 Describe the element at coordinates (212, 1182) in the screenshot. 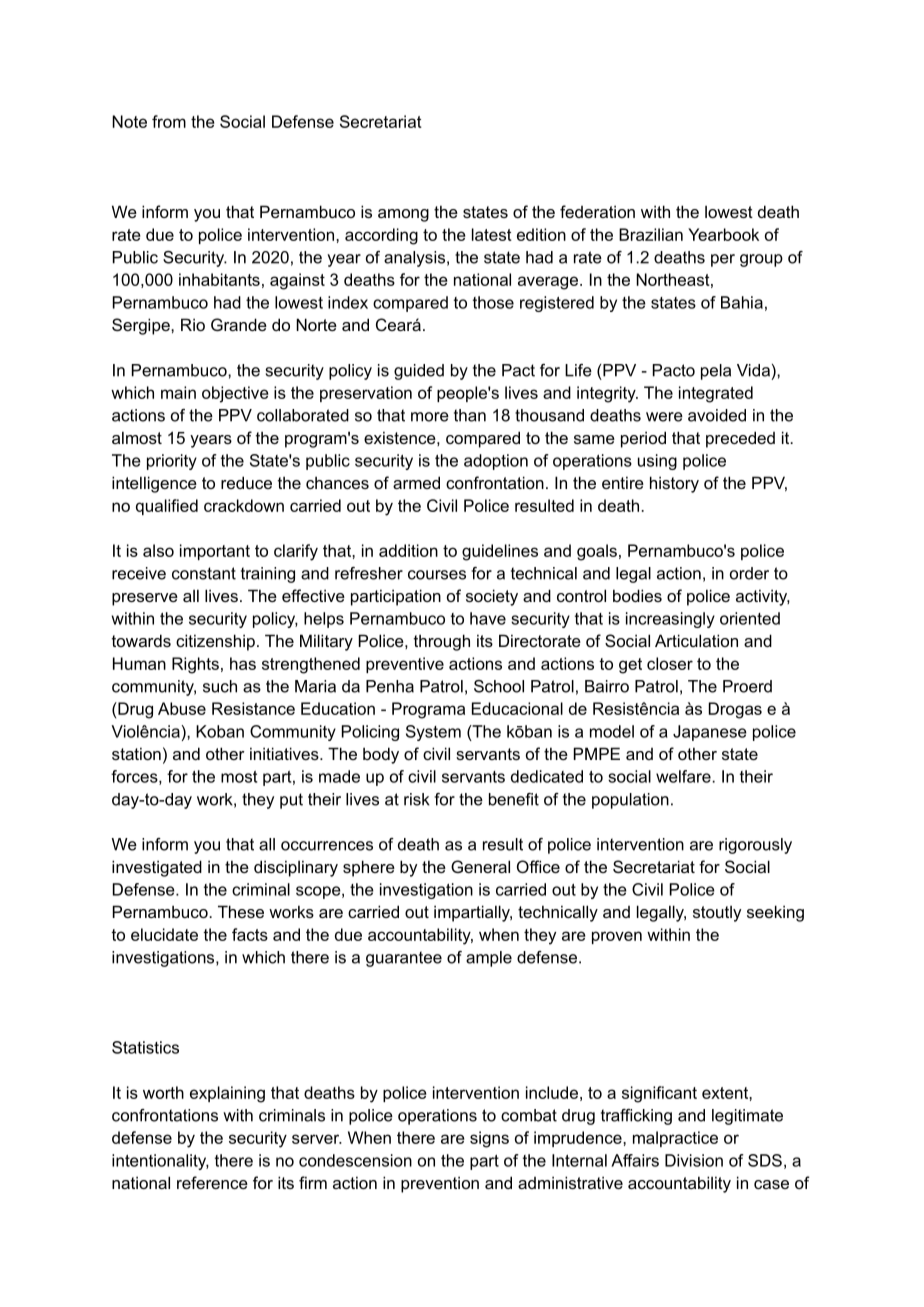

I see `reference` at that location.
